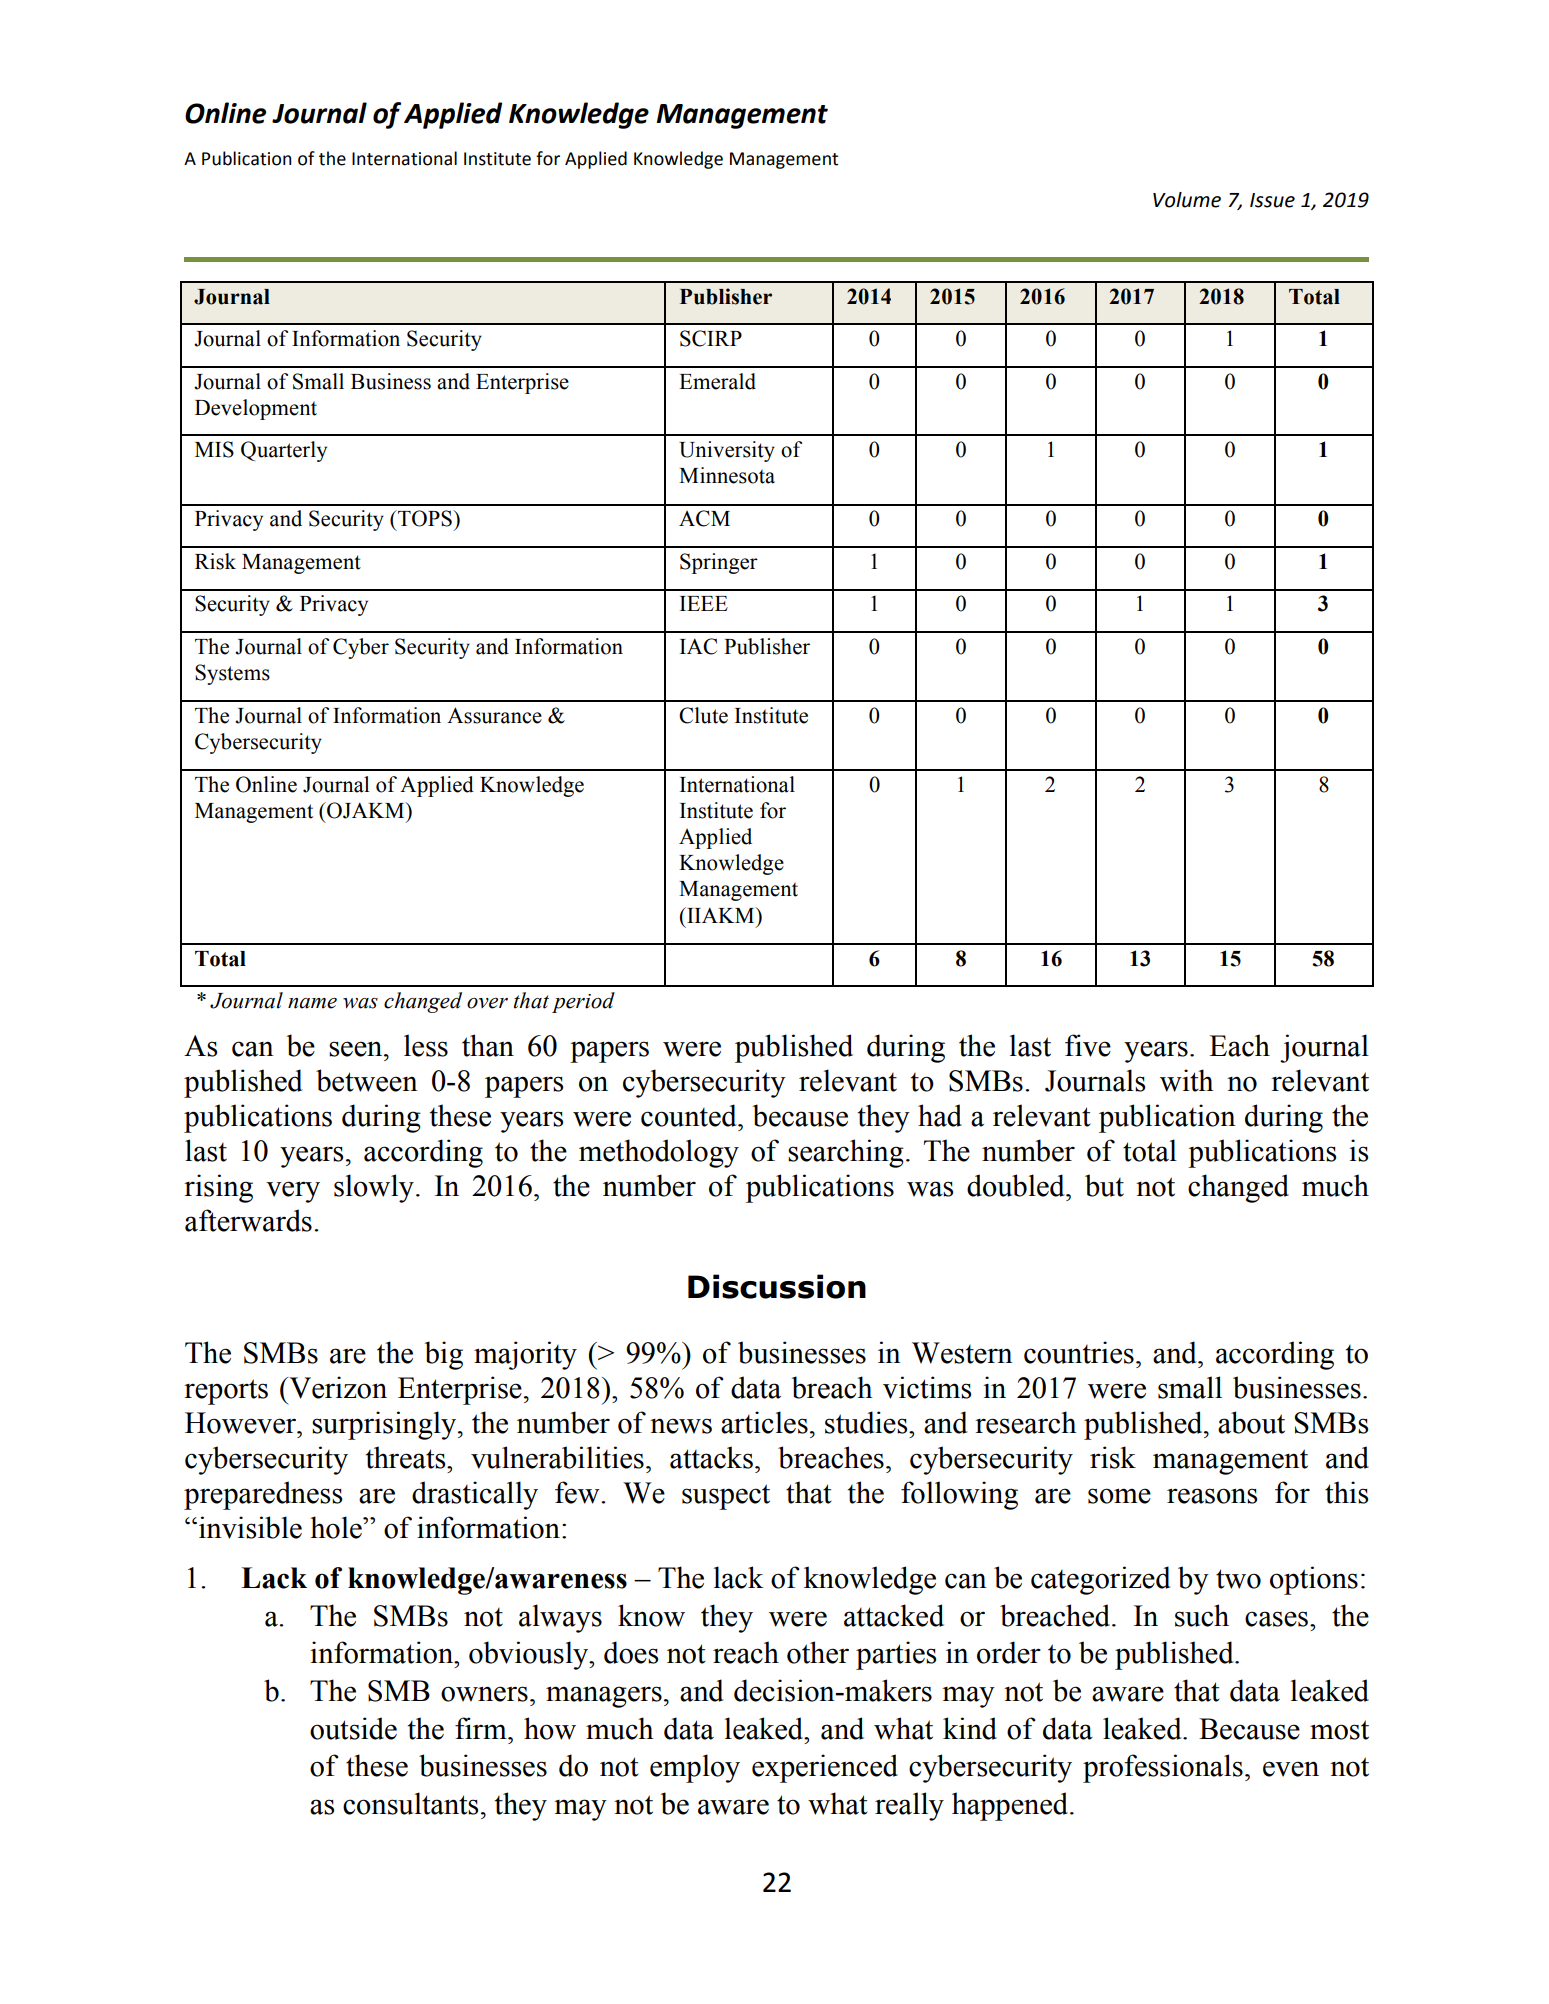 Image resolution: width=1549 pixels, height=2004 pixels. I want to click on professionals, so click(1163, 1768).
